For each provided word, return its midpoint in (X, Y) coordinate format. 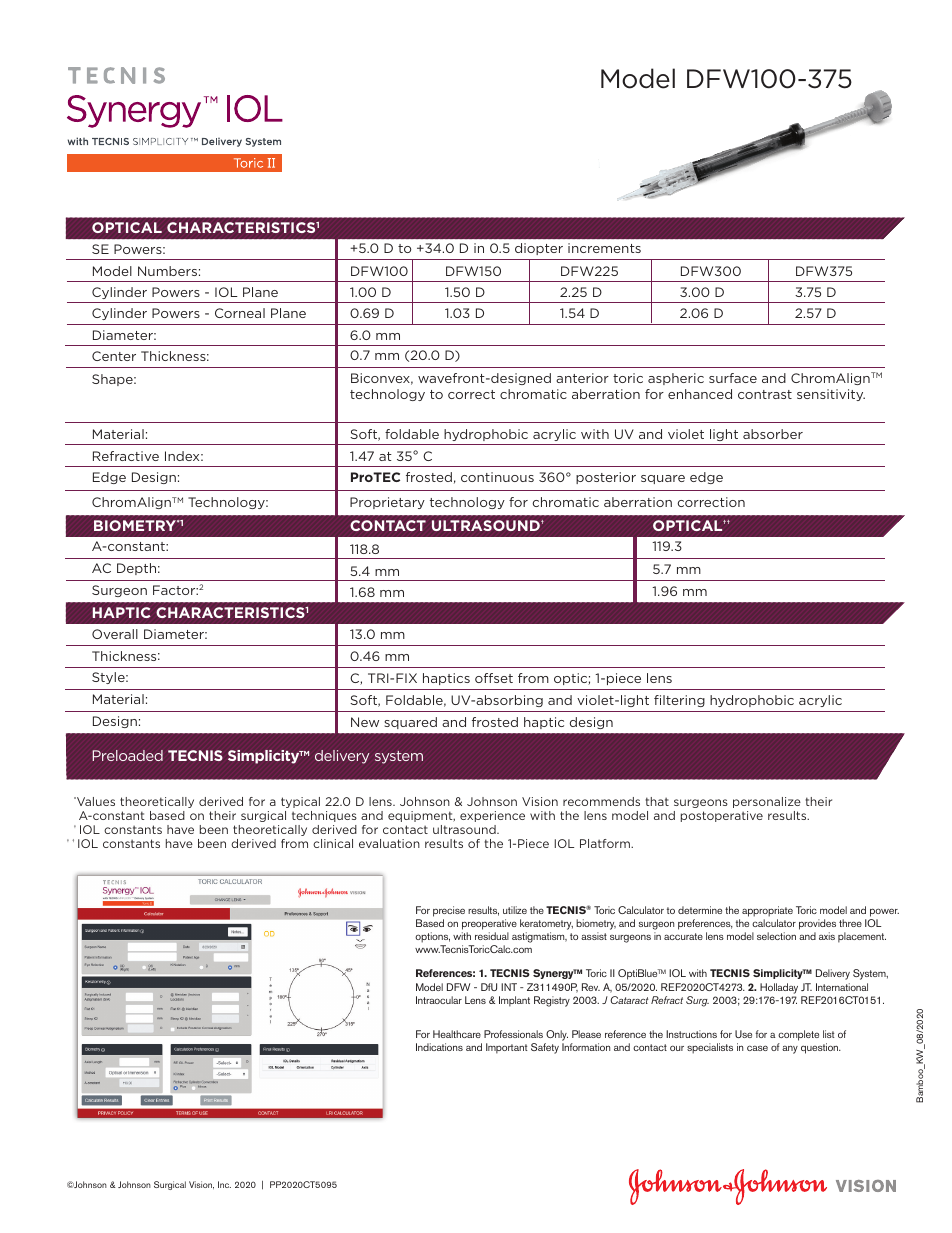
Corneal (240, 313)
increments (604, 248)
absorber (773, 434)
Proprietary (387, 503)
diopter (539, 249)
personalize (767, 802)
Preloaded (127, 755)
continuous (497, 477)
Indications (439, 1047)
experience (492, 816)
